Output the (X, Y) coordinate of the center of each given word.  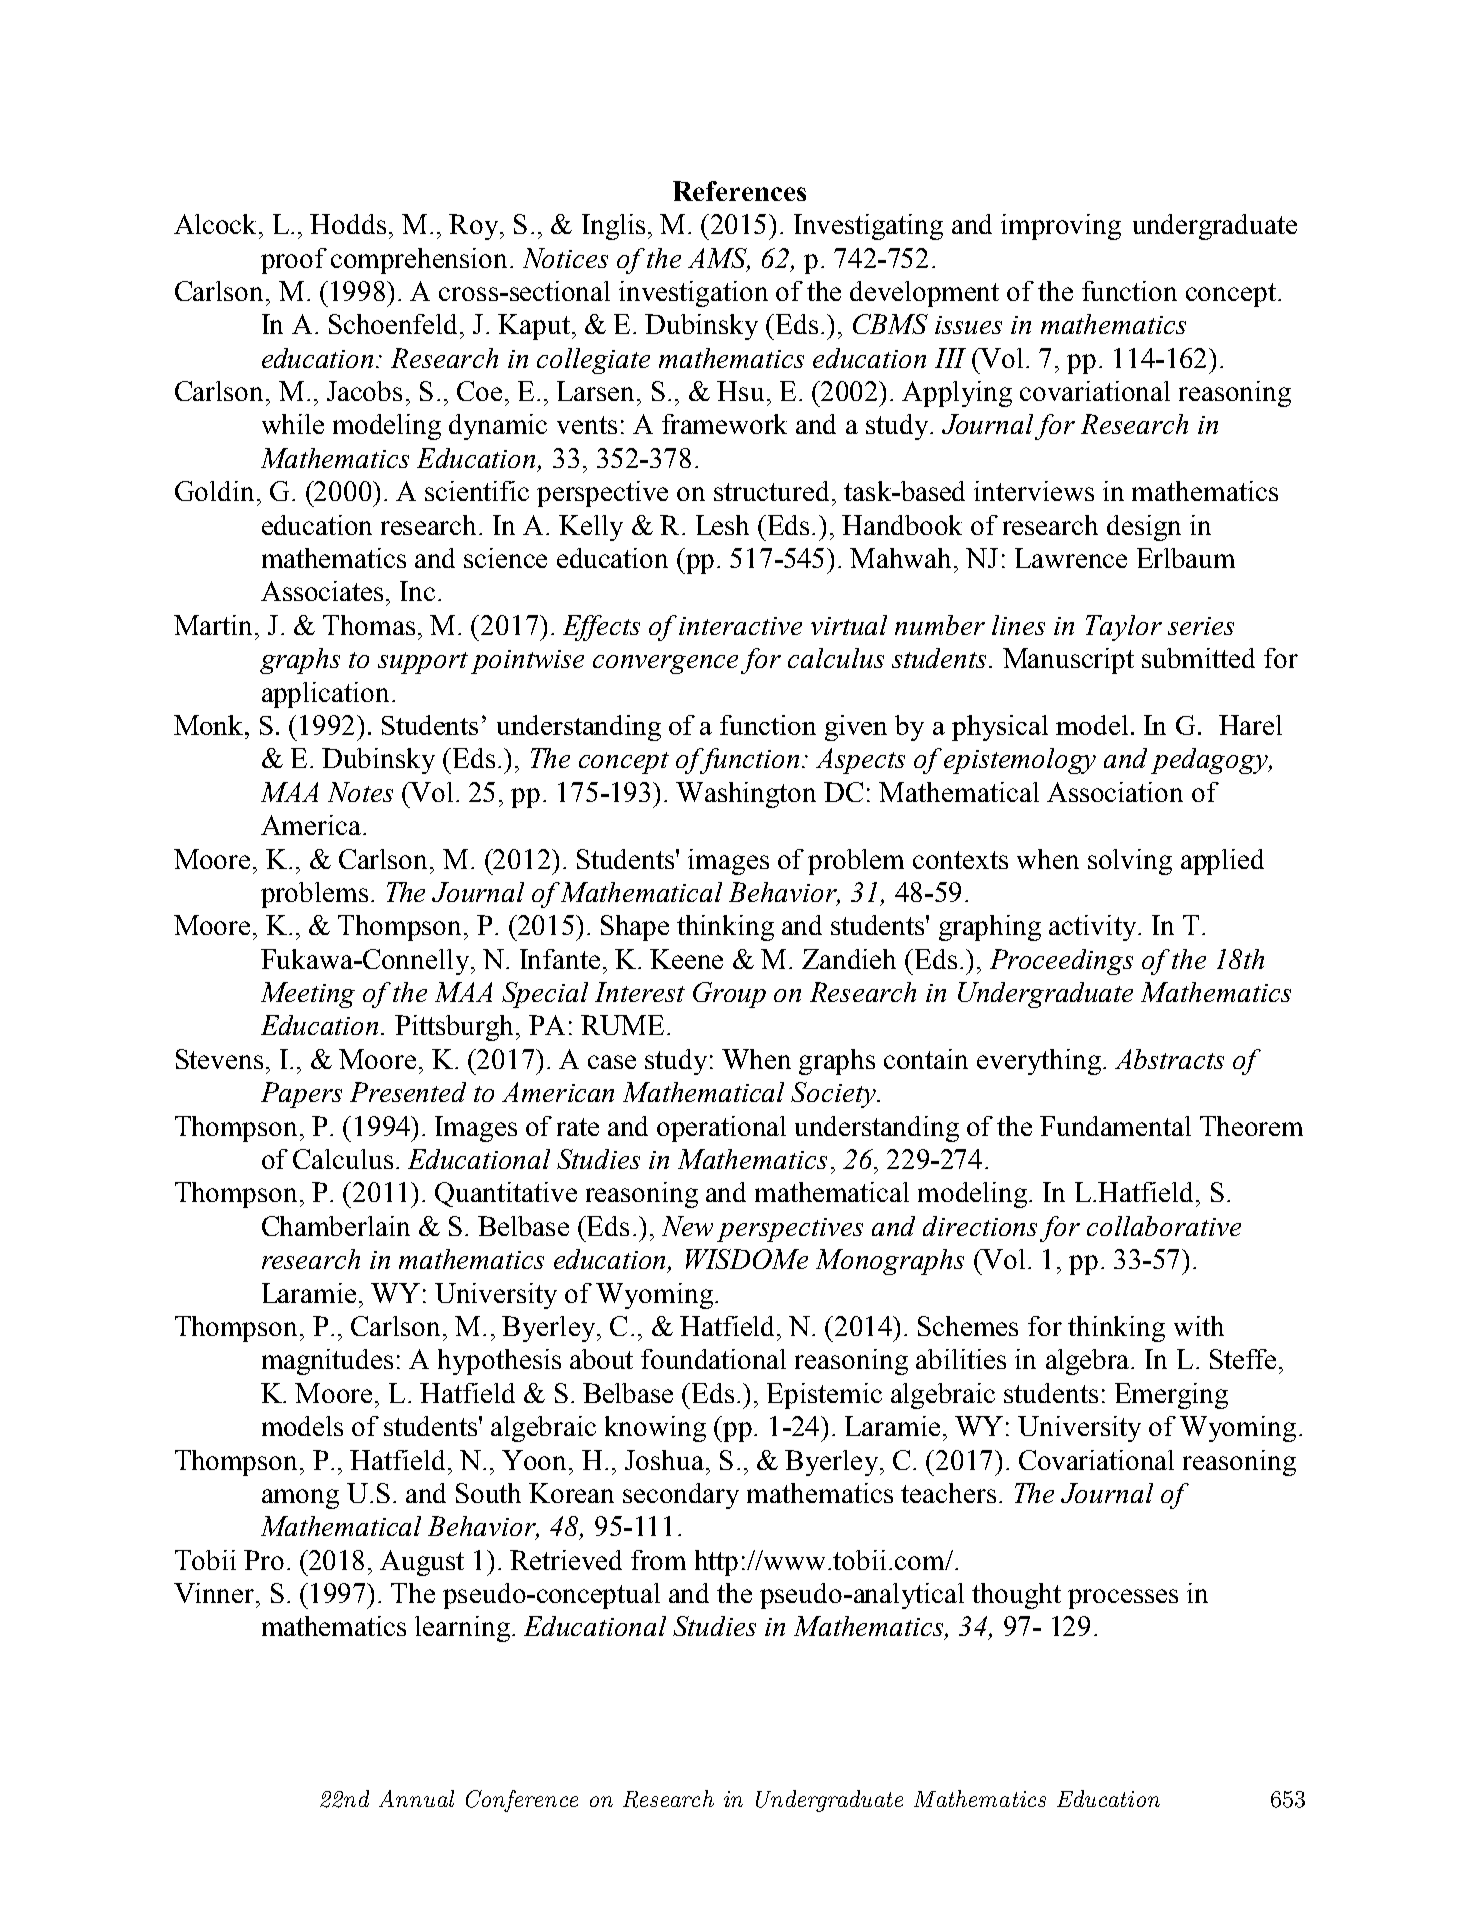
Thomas (369, 625)
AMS (719, 259)
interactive (740, 626)
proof (294, 261)
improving (1061, 227)
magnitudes (327, 1362)
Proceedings (1061, 962)
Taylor (1124, 628)
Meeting (308, 995)
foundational (713, 1359)
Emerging (1171, 1396)
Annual (416, 1798)
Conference (522, 1801)
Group (729, 995)
